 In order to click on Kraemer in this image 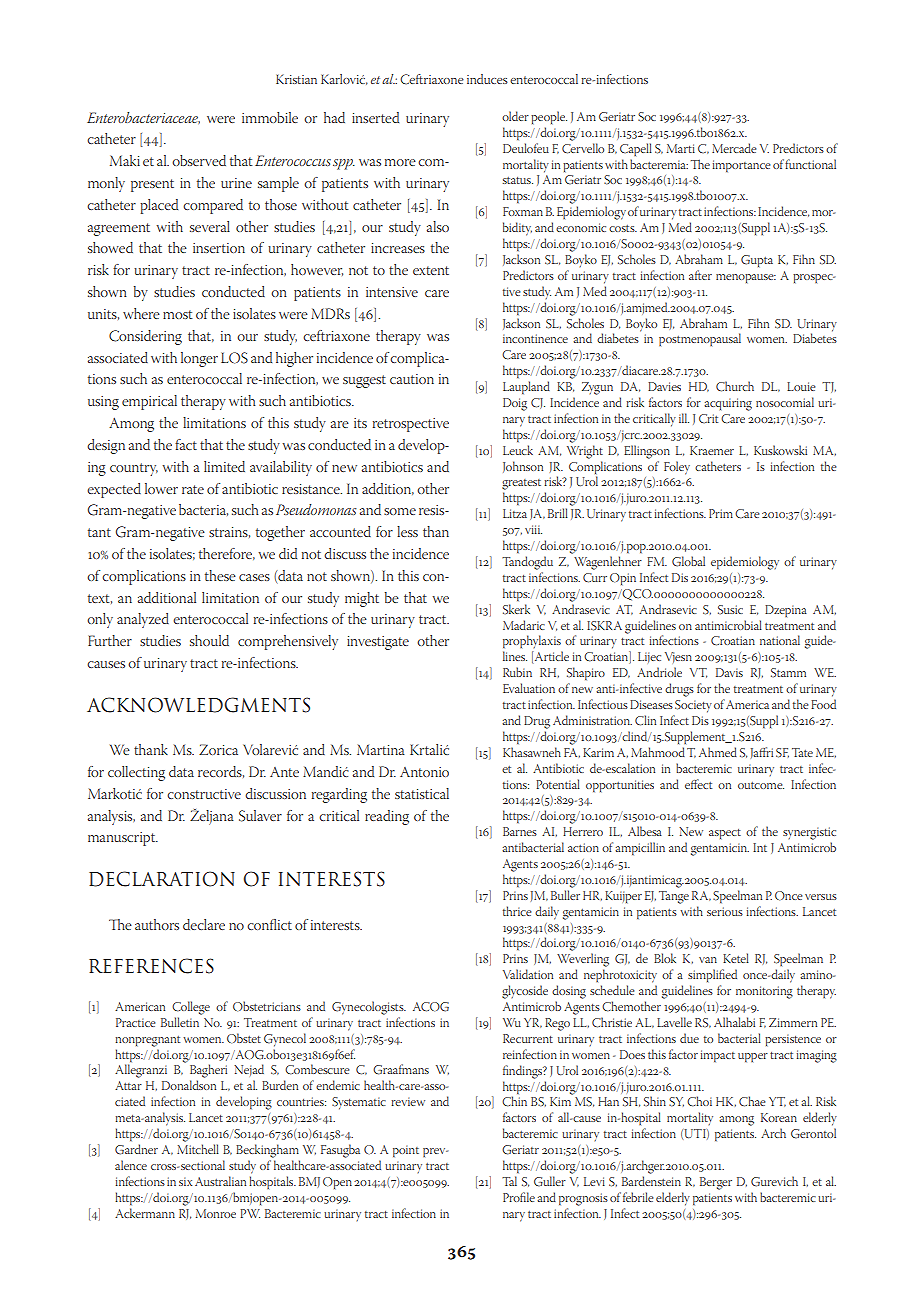, I will do `click(712, 450)`.
